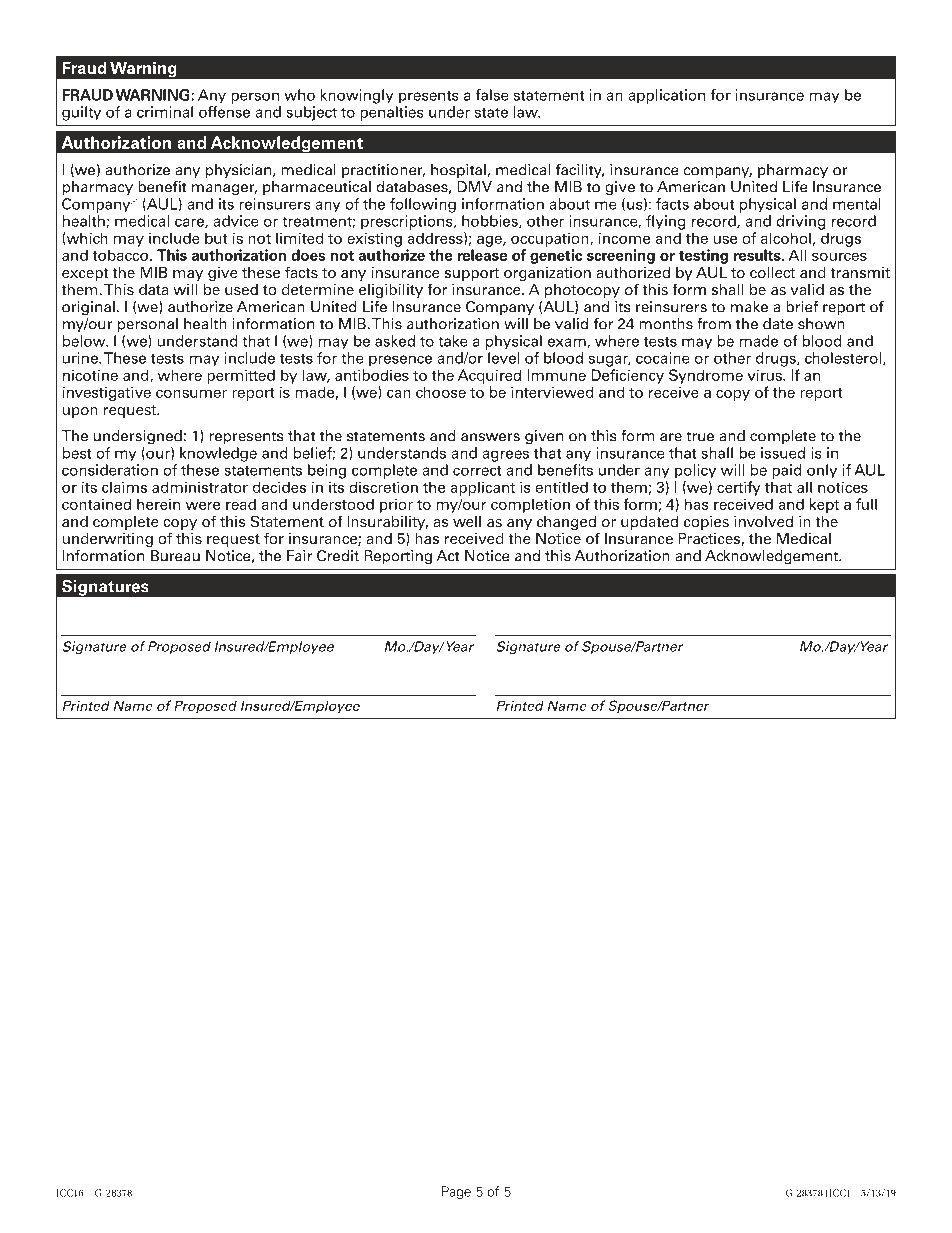 This screenshot has width=952, height=1233. I want to click on application, so click(666, 96).
